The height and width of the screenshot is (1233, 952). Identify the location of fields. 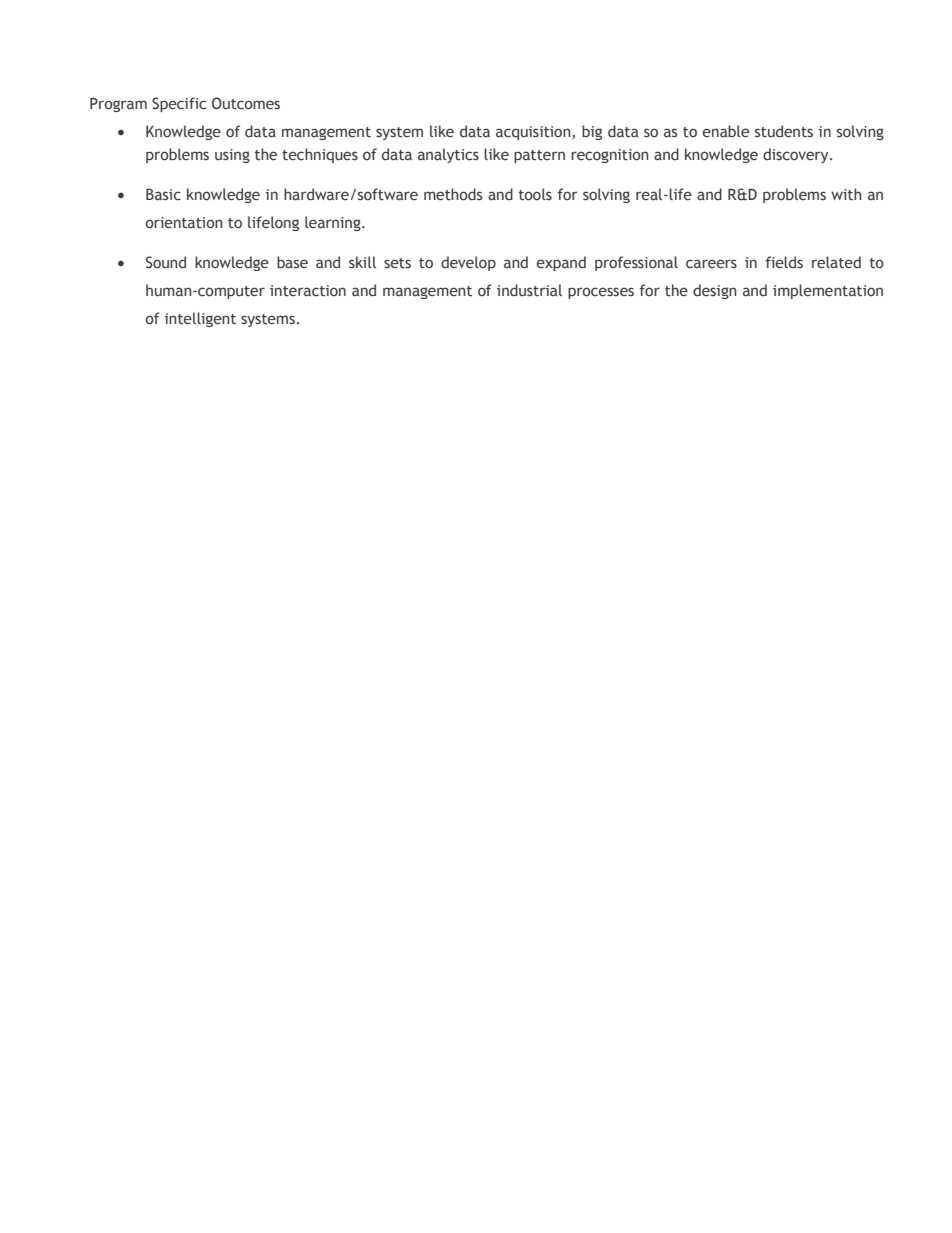
(784, 262).
